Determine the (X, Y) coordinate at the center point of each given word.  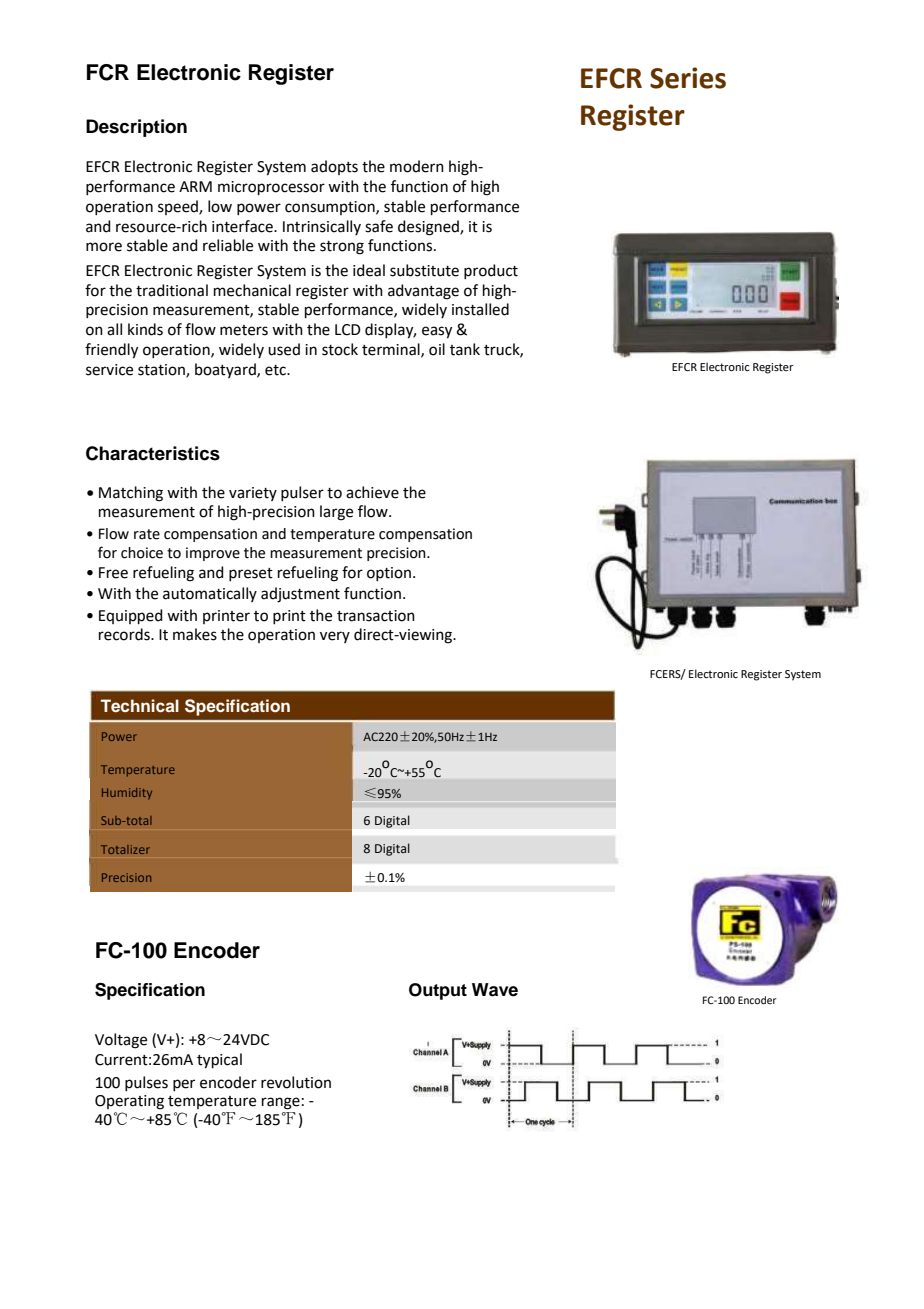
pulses (146, 1083)
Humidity (127, 794)
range (281, 1103)
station (162, 371)
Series (688, 78)
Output (438, 991)
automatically (210, 594)
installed (480, 309)
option (389, 574)
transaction (376, 616)
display (390, 331)
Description (136, 128)
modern (417, 166)
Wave (495, 990)
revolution (296, 1082)
